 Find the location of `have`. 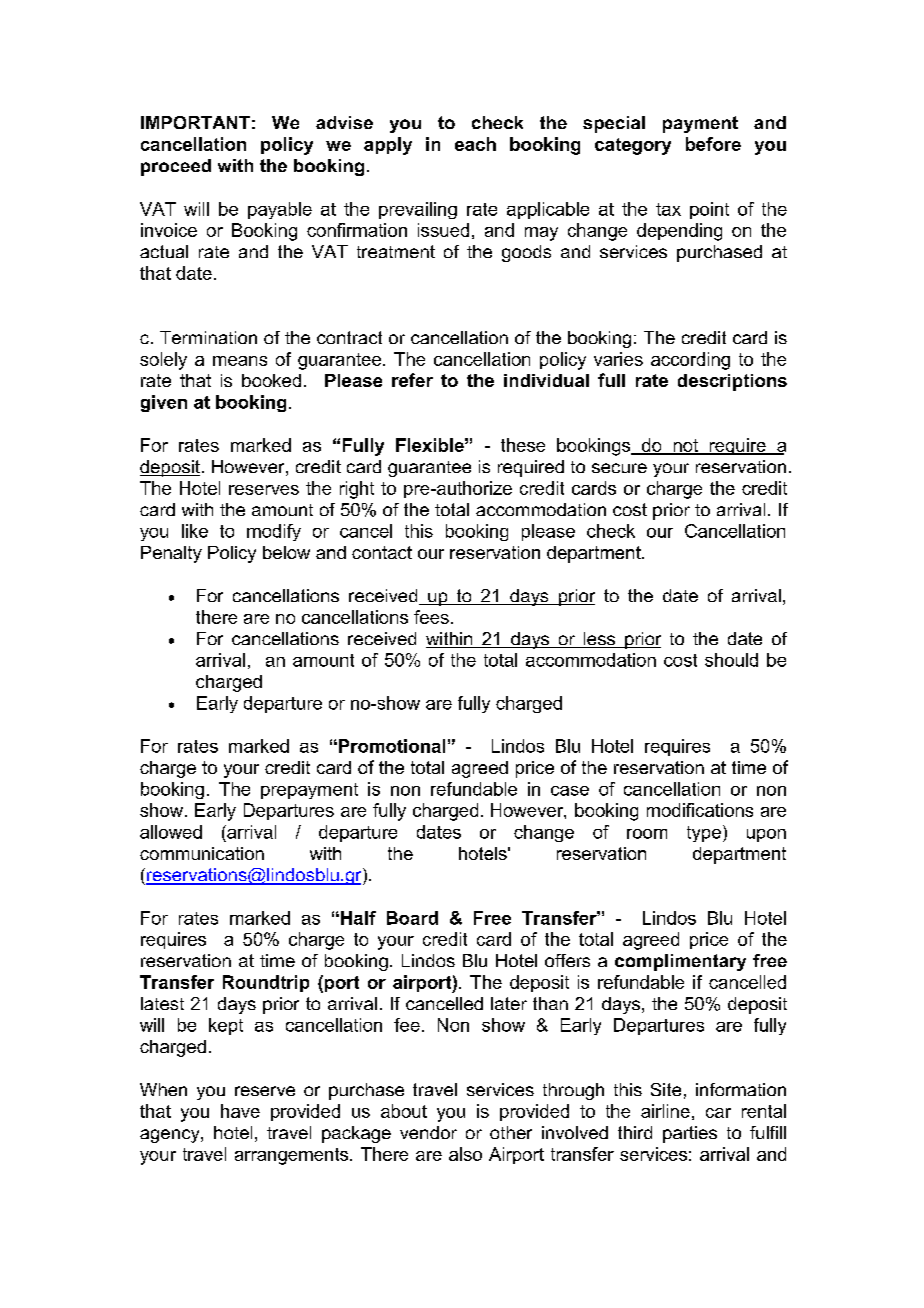

have is located at coordinates (240, 1111).
